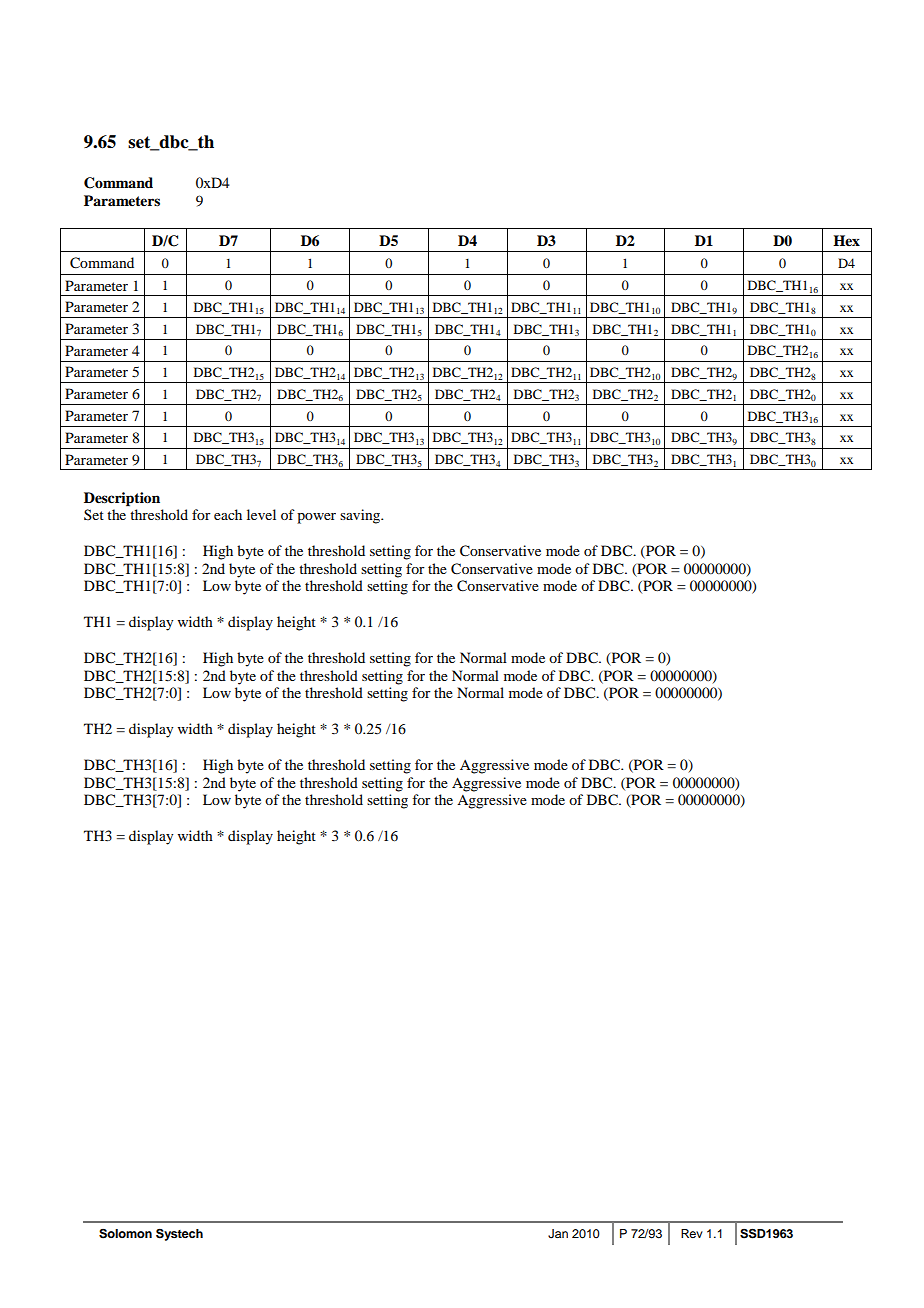 The height and width of the image is (1308, 924). What do you see at coordinates (316, 518) in the image?
I see `power` at bounding box center [316, 518].
